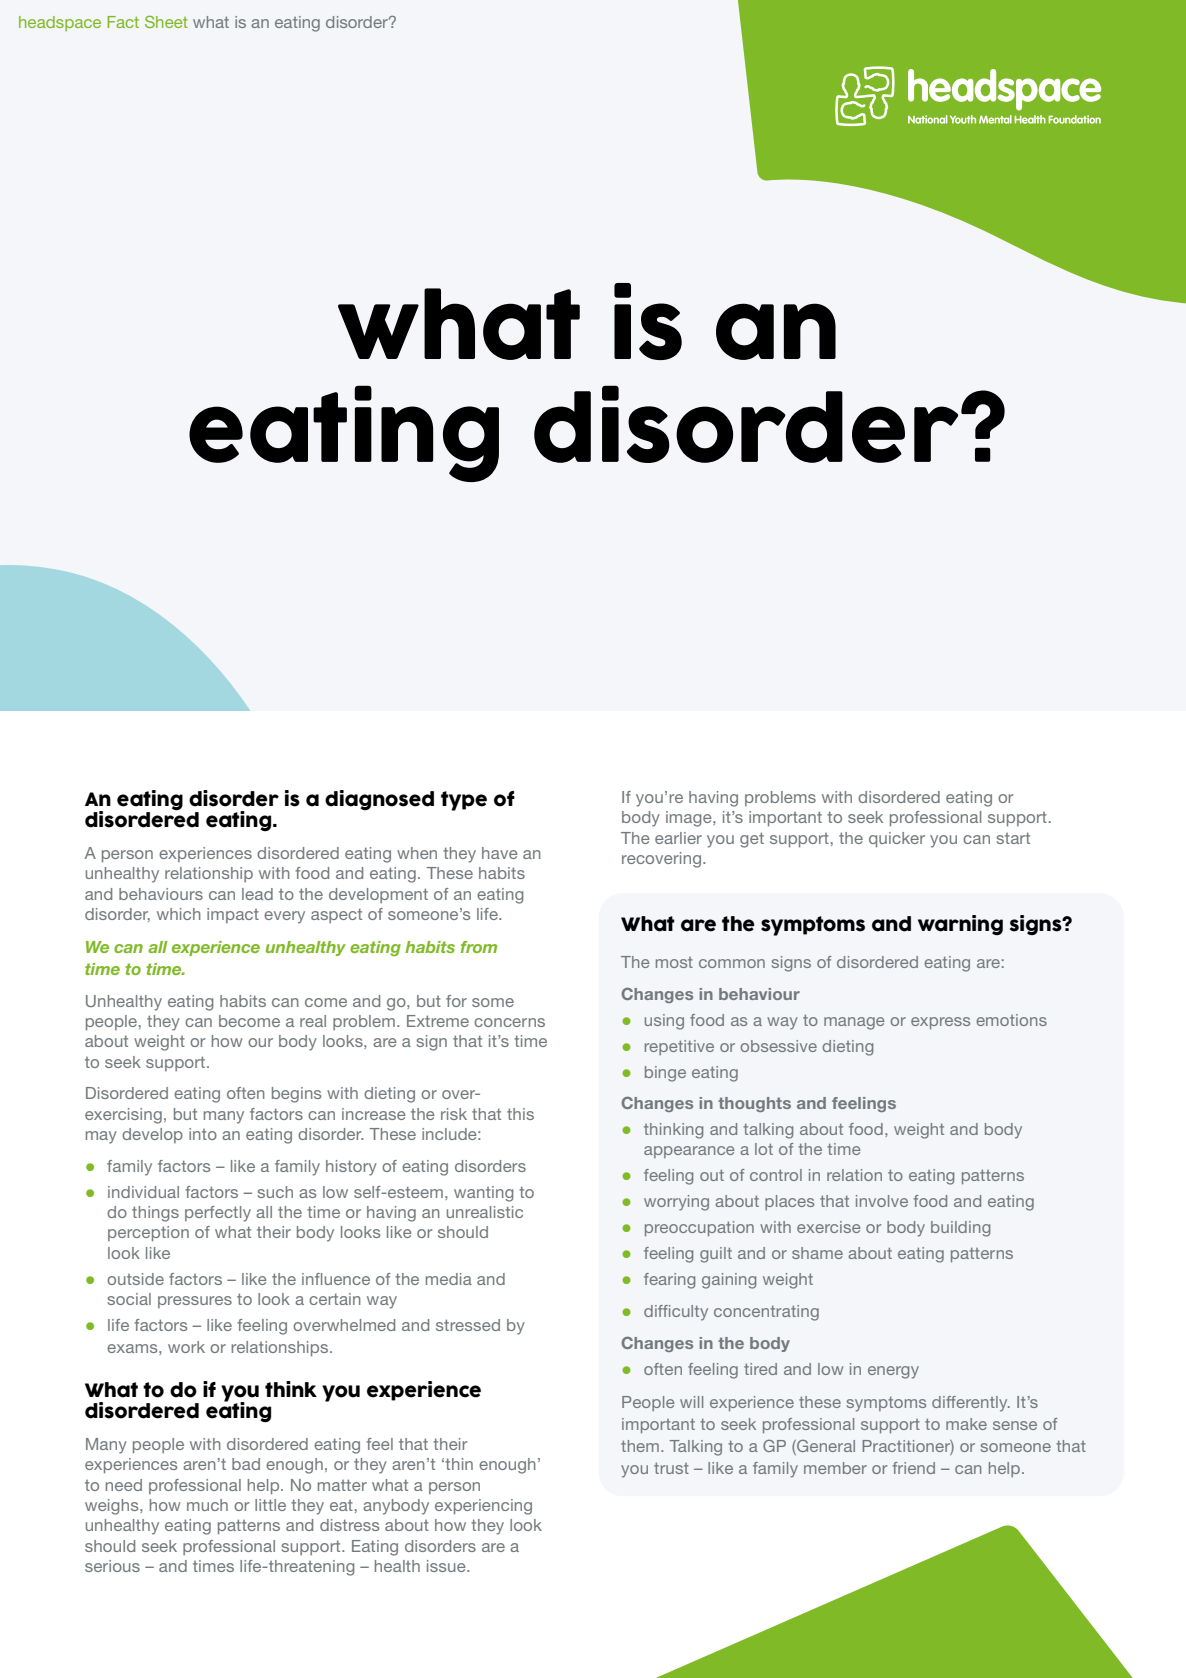  Describe the element at coordinates (179, 914) in the image. I see `which` at that location.
